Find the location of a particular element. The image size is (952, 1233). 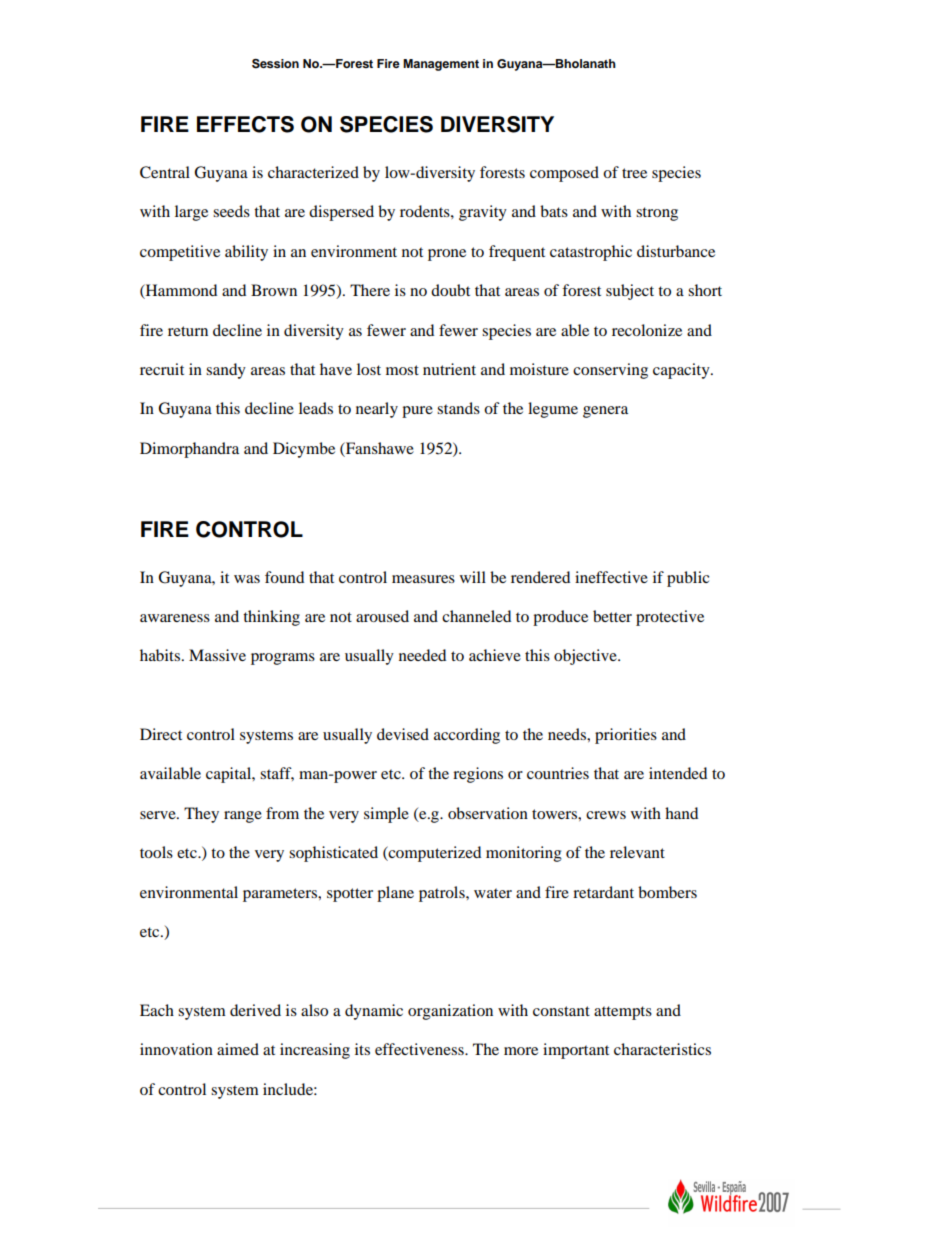

aimed is located at coordinates (238, 1049).
